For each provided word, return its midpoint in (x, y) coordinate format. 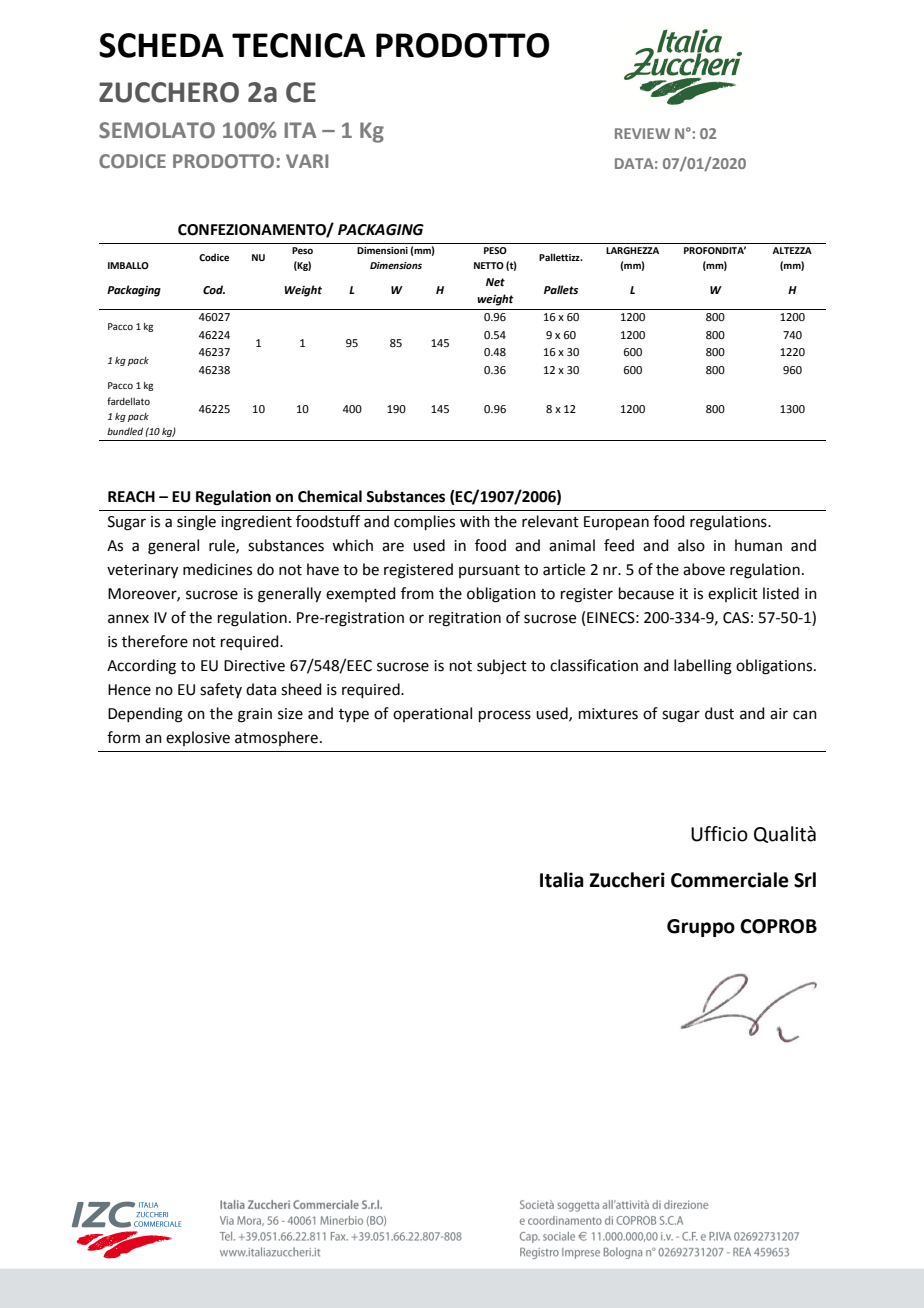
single (196, 523)
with (475, 521)
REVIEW (642, 133)
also (691, 545)
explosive (198, 738)
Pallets (561, 290)
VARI (307, 161)
